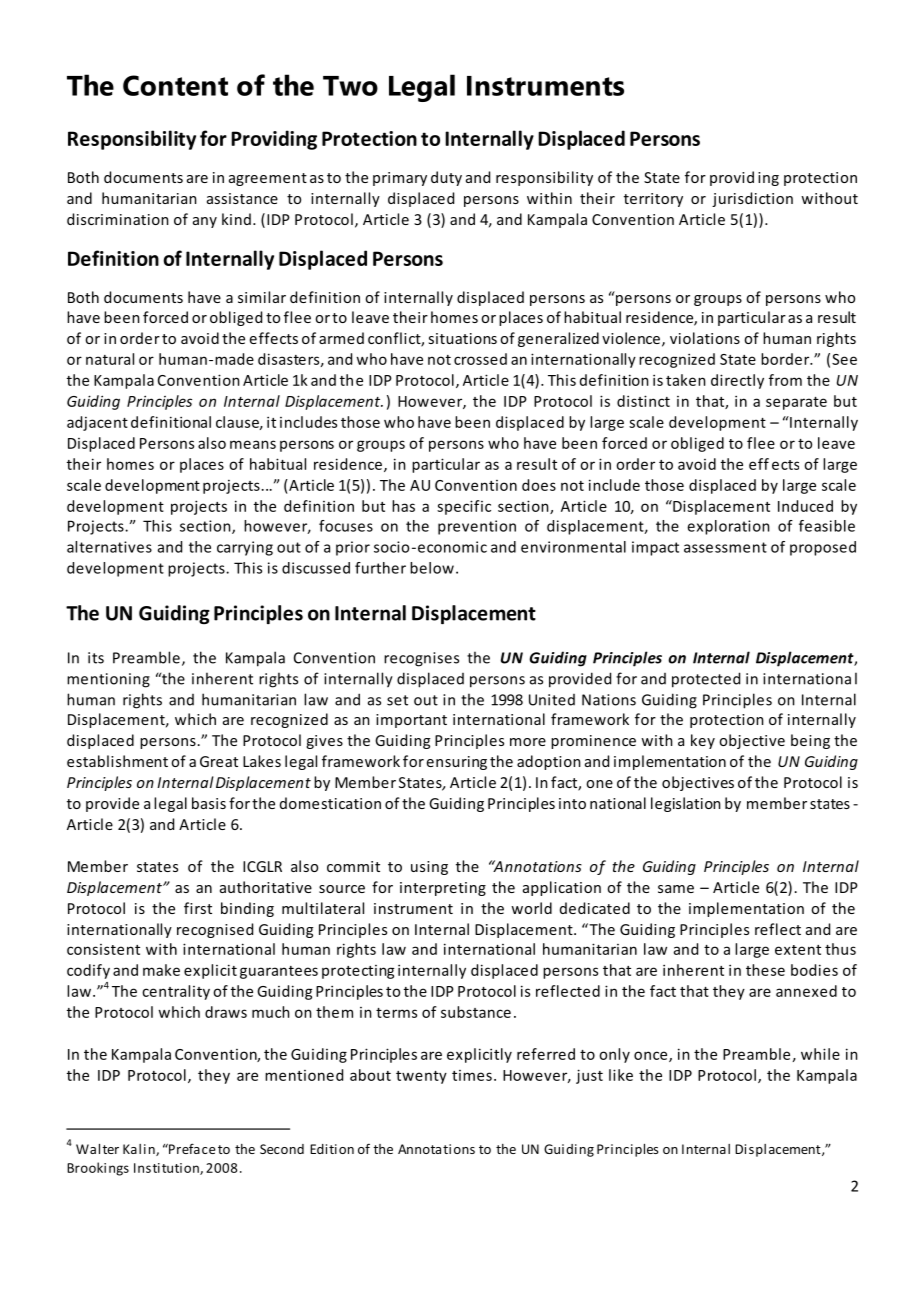 This screenshot has width=924, height=1308. I want to click on protected, so click(706, 680).
